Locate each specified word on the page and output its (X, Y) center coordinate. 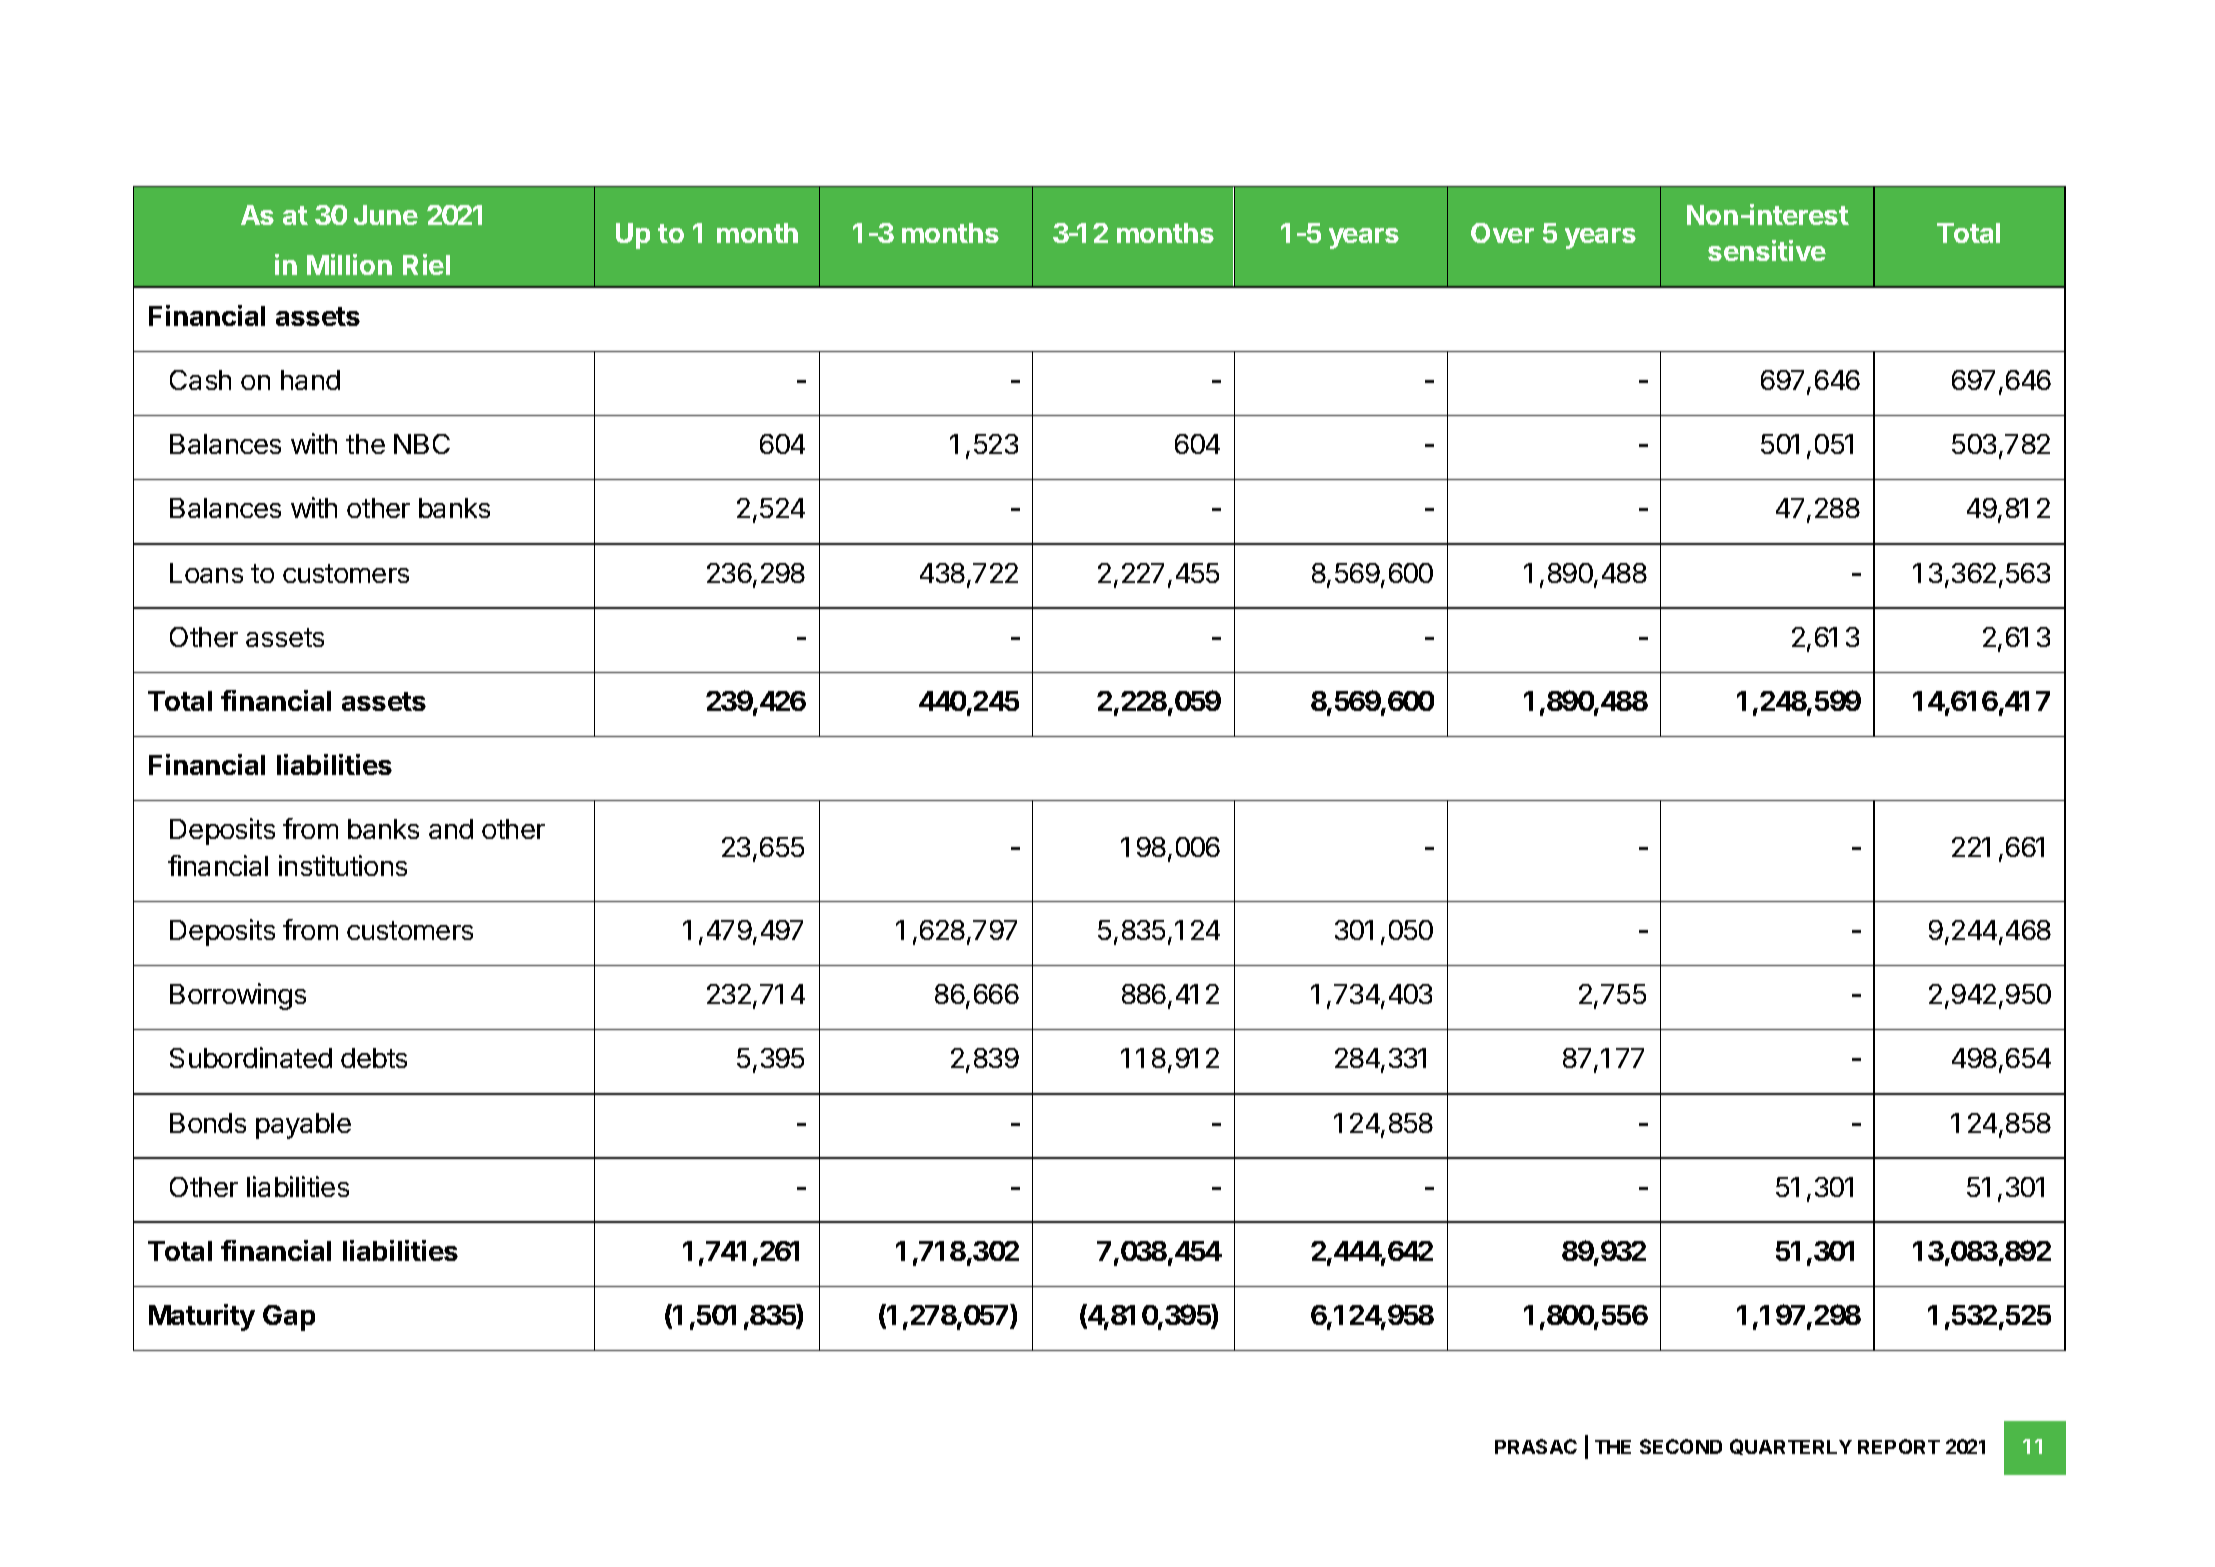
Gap (289, 1318)
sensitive (1767, 250)
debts (374, 1058)
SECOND (1681, 1446)
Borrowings (238, 996)
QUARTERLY (1791, 1447)
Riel (426, 264)
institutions (343, 865)
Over (1502, 233)
